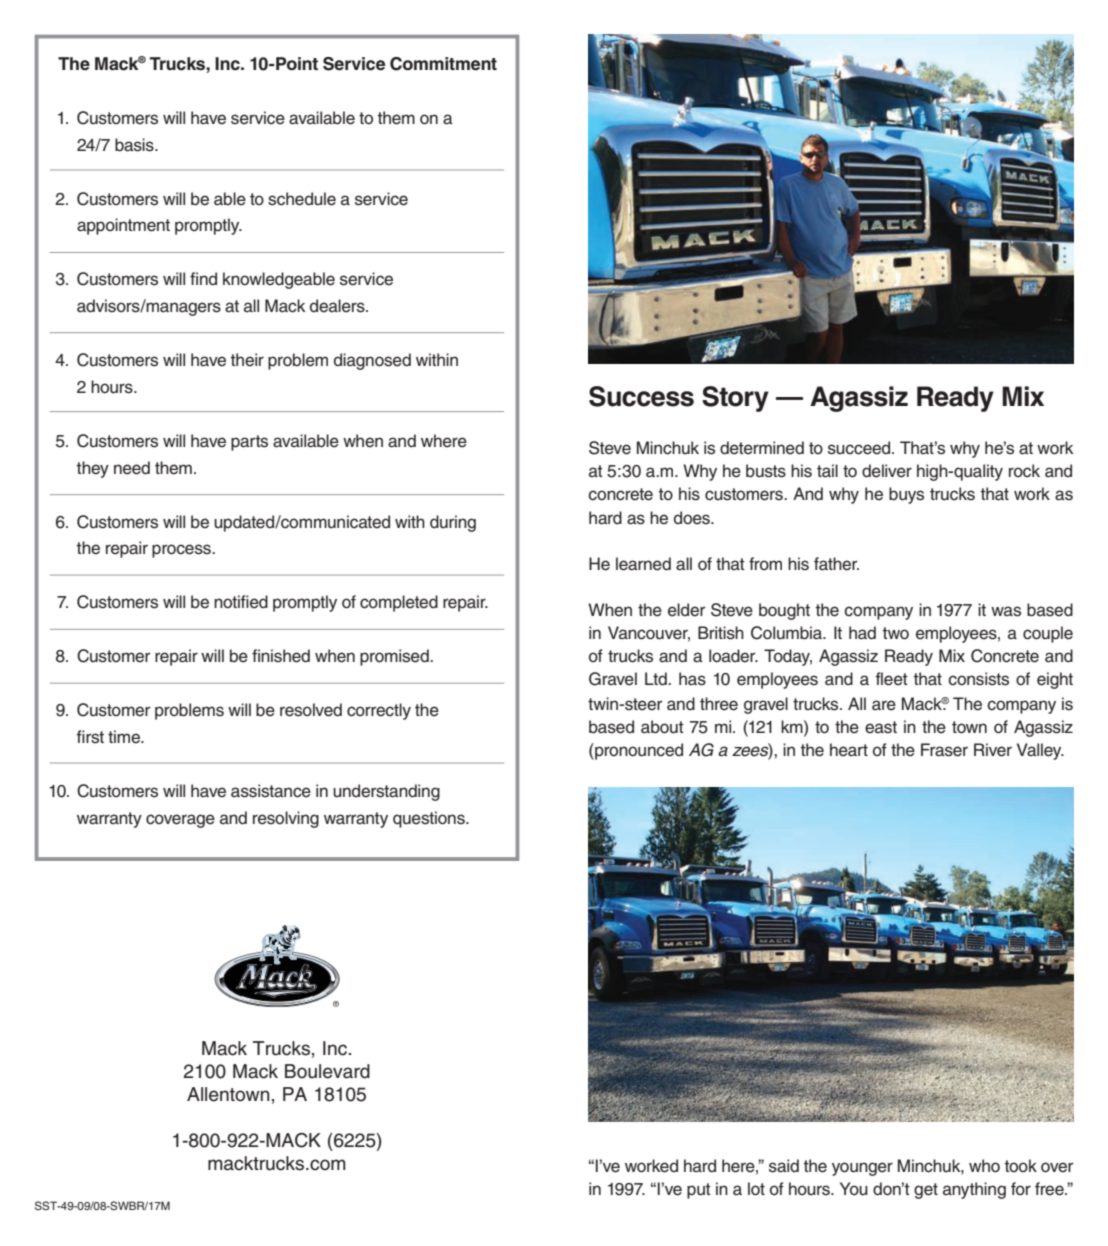  I want to click on Success, so click(641, 396).
